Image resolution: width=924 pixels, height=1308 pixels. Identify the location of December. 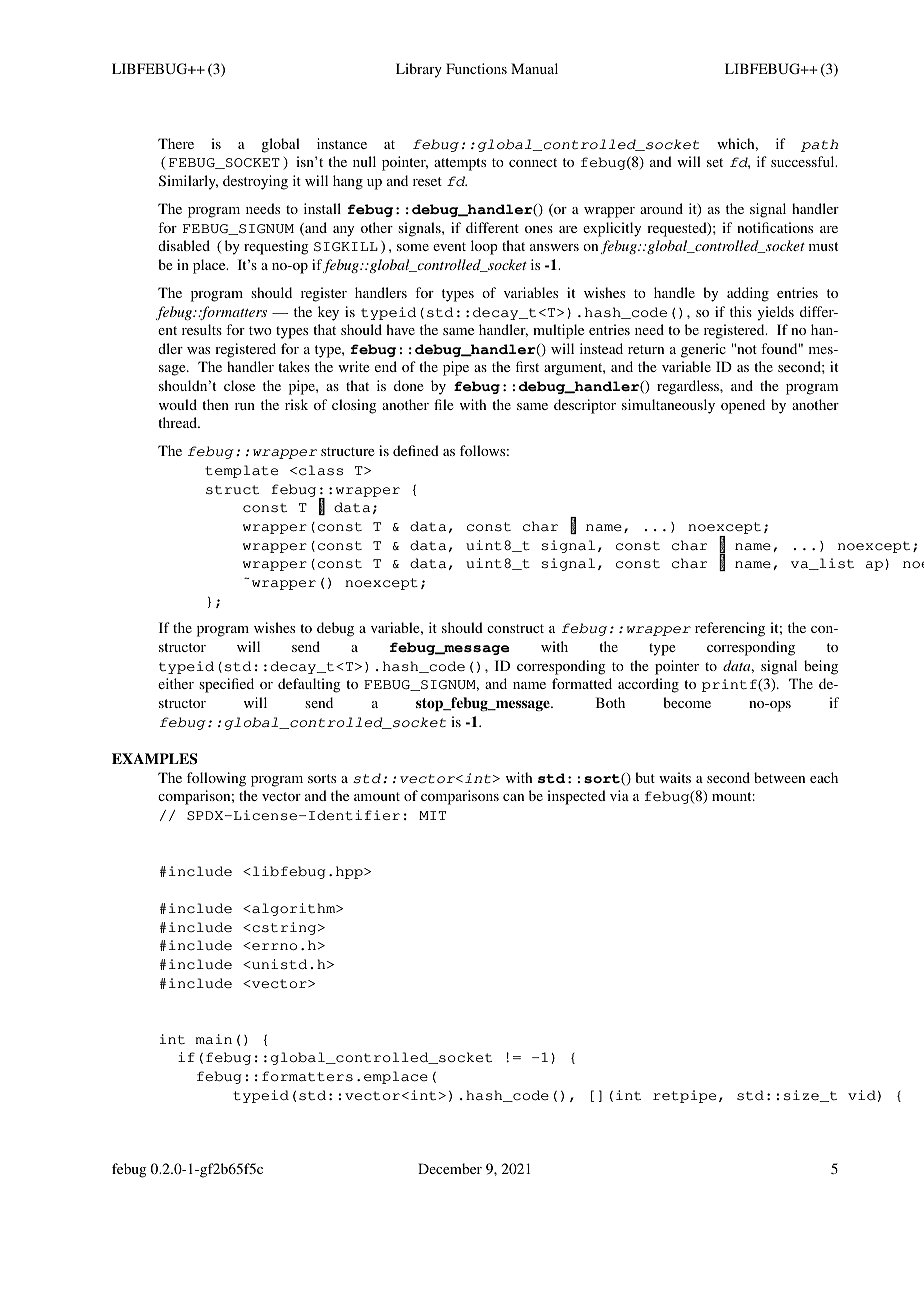
(450, 1168).
